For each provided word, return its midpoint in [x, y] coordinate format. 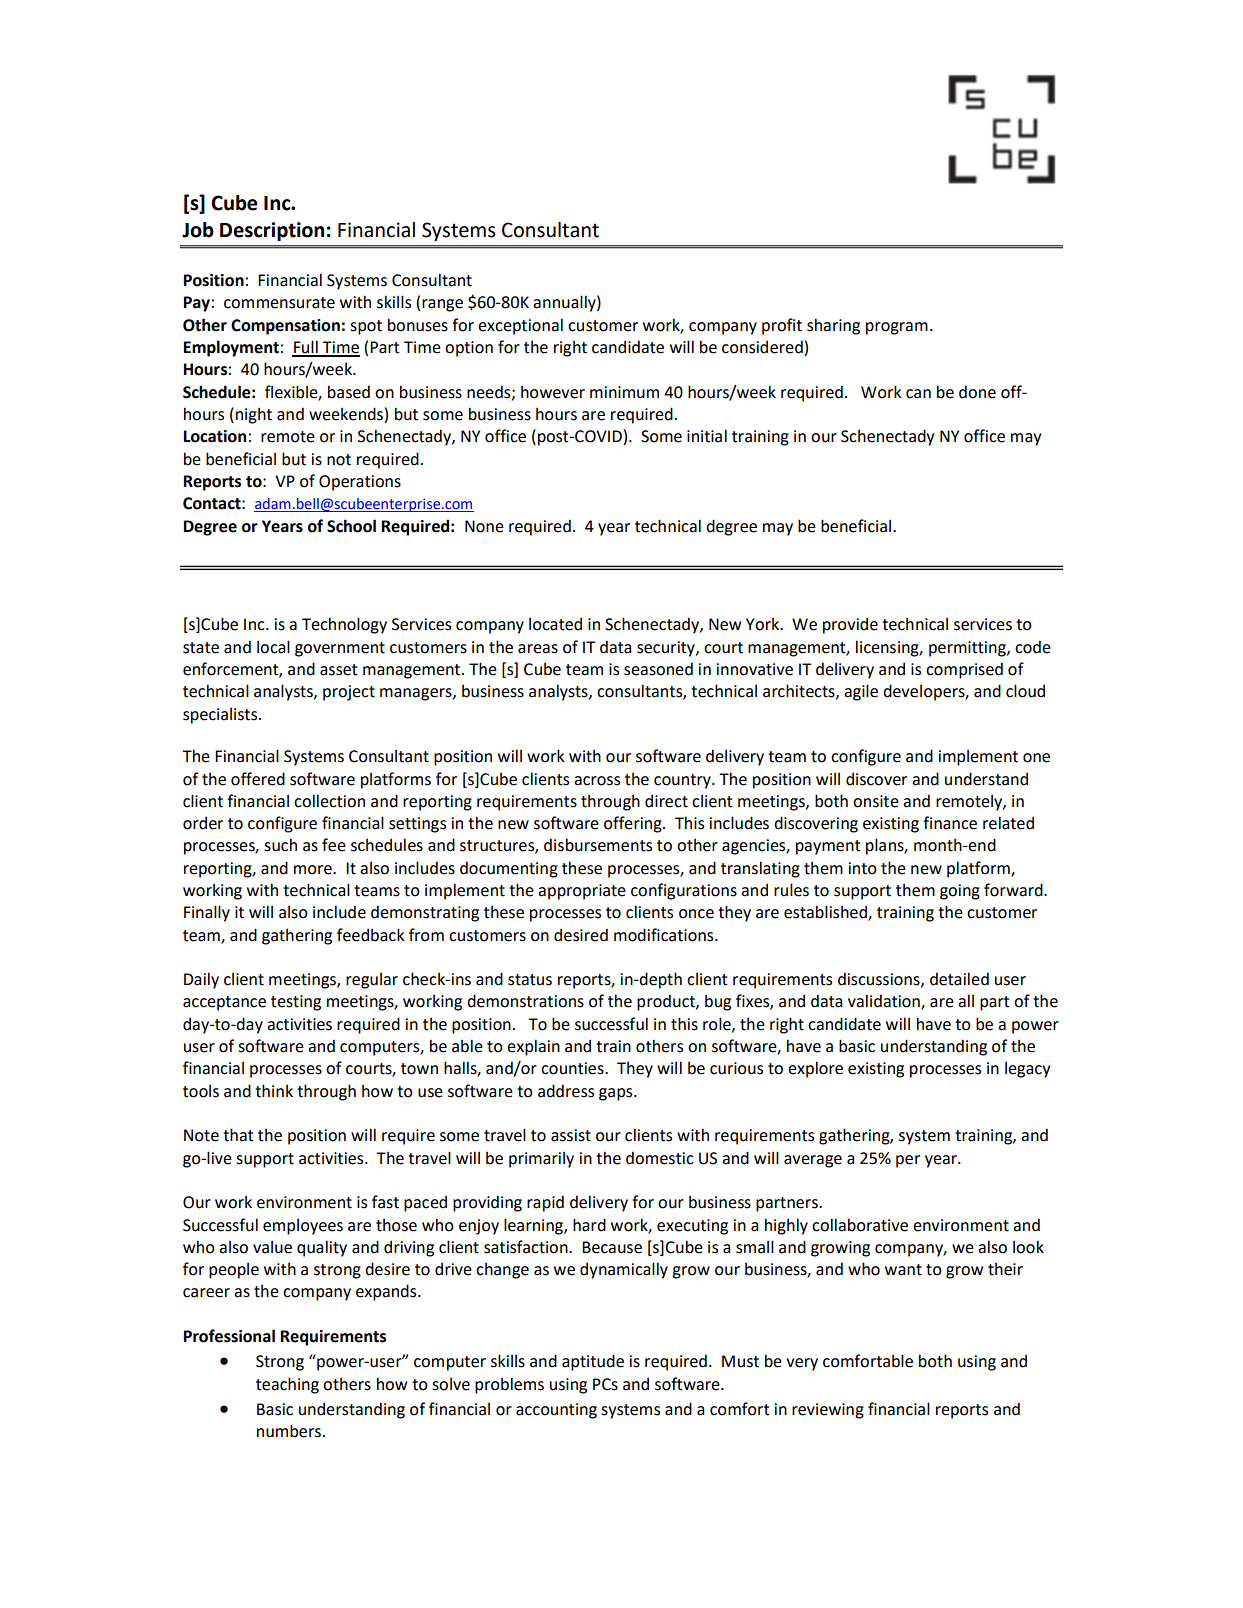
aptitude [593, 1362]
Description [272, 231]
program [897, 328]
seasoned [658, 669]
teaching [287, 1385]
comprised [964, 670]
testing [296, 1003]
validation [885, 1002]
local [273, 647]
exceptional [520, 326]
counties [573, 1068]
